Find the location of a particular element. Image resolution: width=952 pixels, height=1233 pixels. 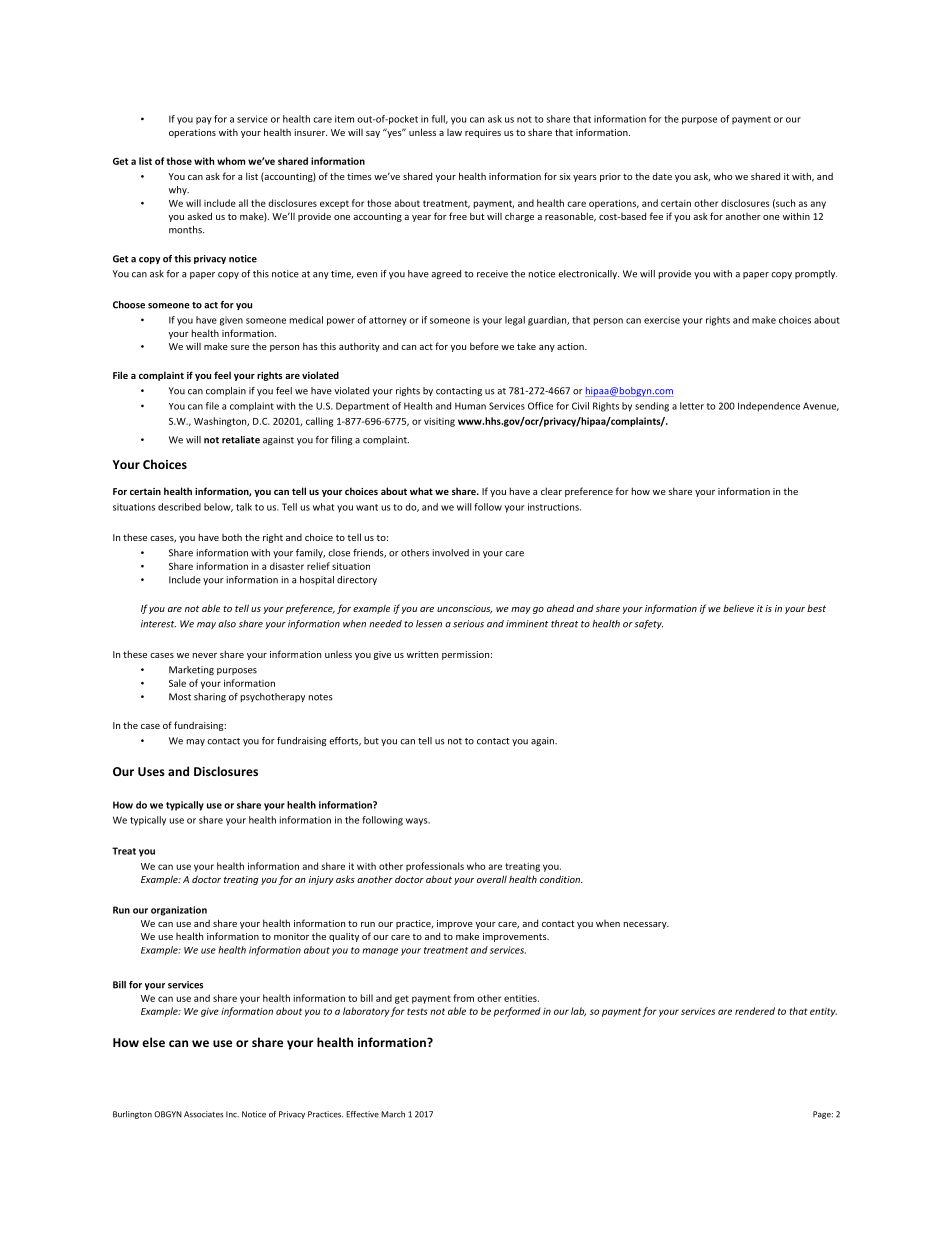

also is located at coordinates (227, 624).
